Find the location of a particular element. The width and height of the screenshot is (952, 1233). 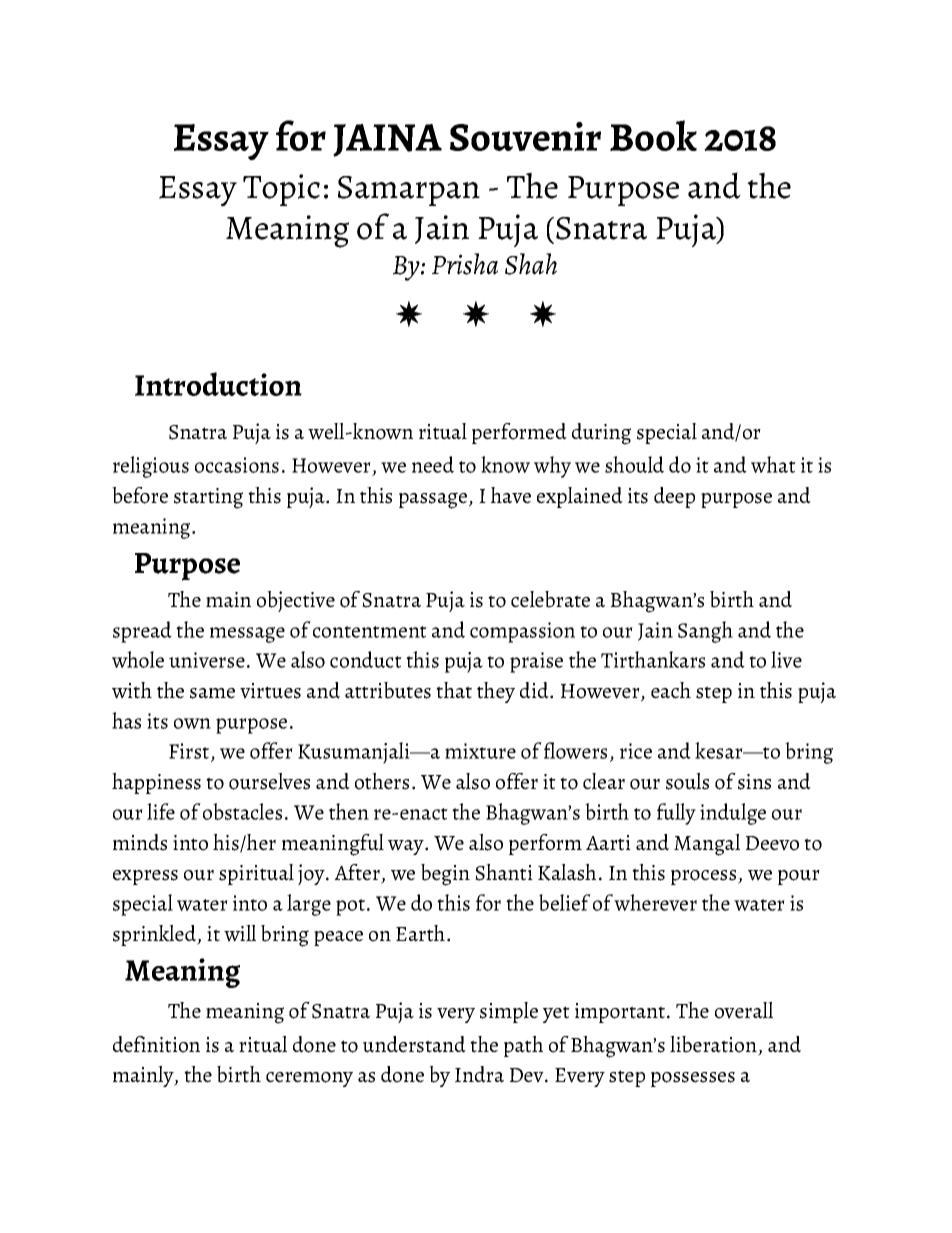

Souvenir is located at coordinates (525, 136).
